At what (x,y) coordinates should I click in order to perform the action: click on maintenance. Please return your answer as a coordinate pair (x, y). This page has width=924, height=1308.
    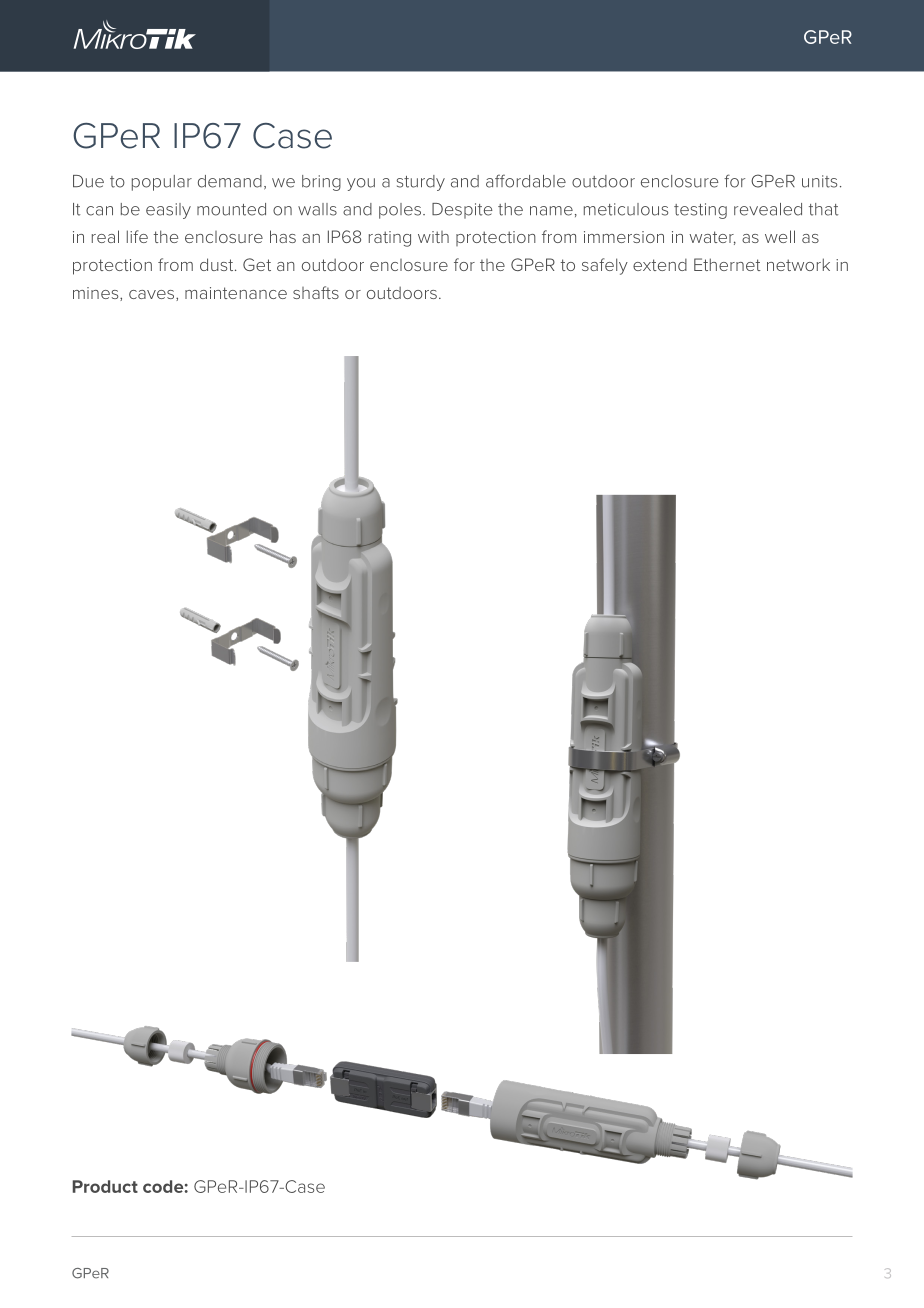
    Looking at the image, I should click on (236, 293).
